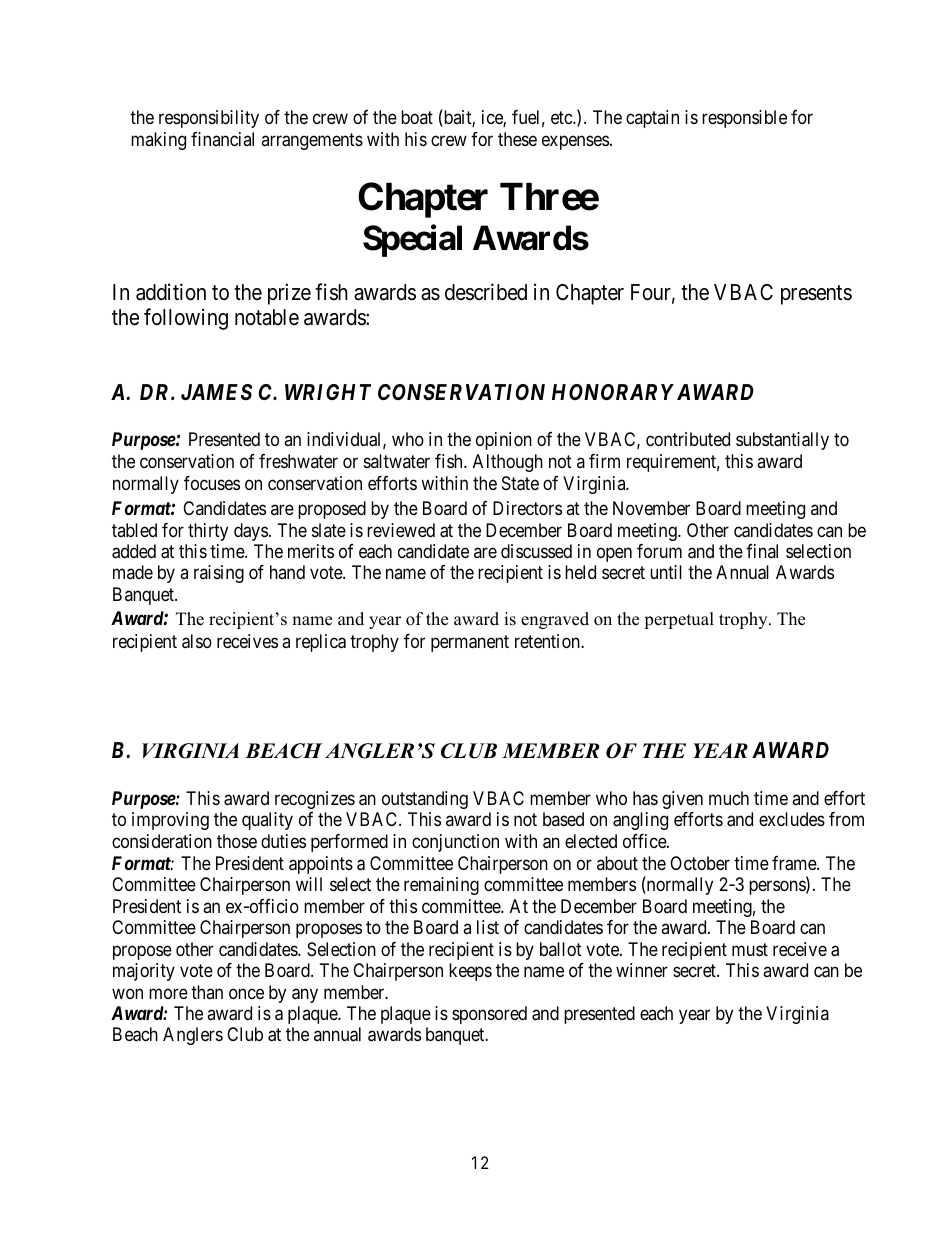  Describe the element at coordinates (744, 119) in the screenshot. I see `responsible` at that location.
